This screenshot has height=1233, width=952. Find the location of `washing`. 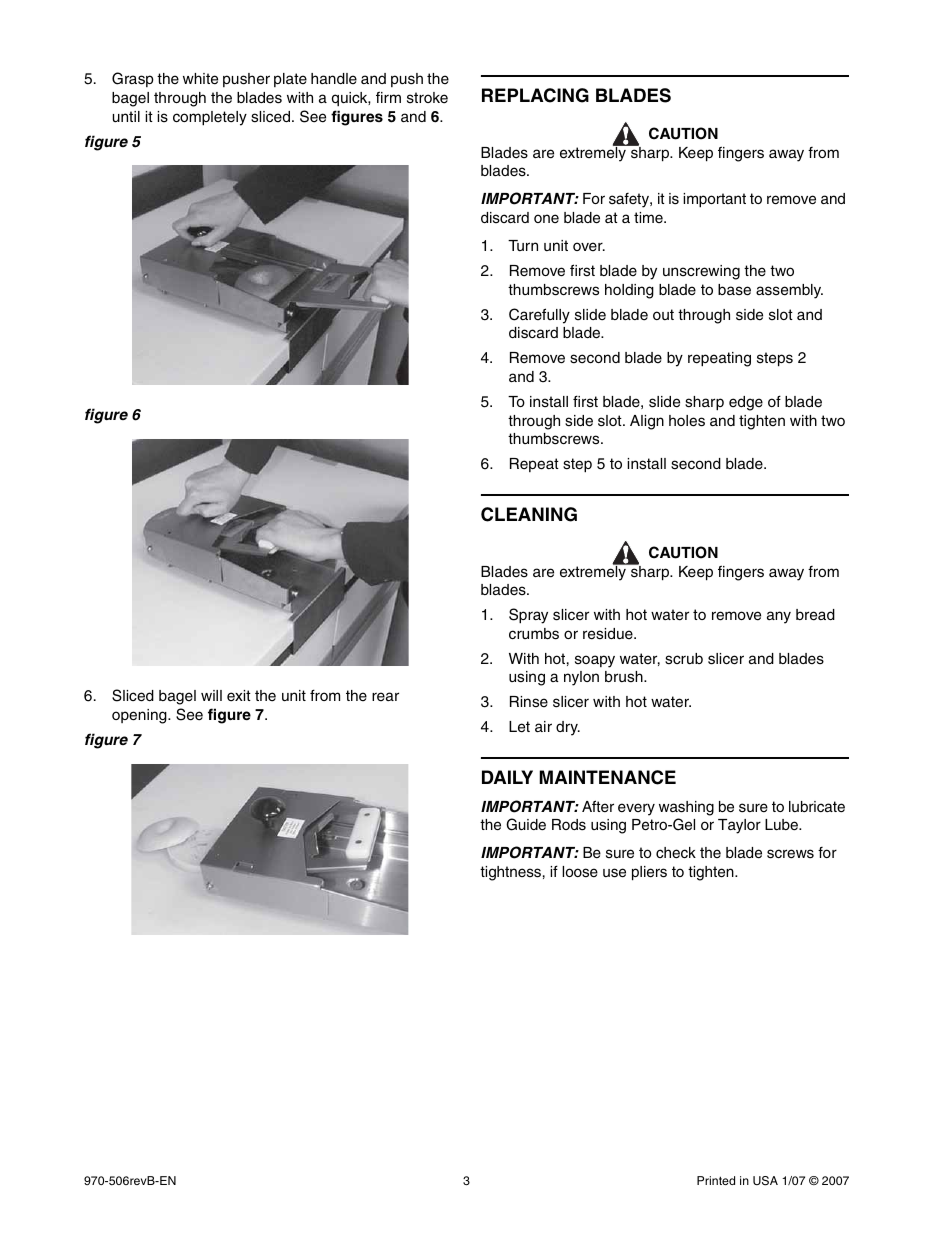

washing is located at coordinates (686, 808).
